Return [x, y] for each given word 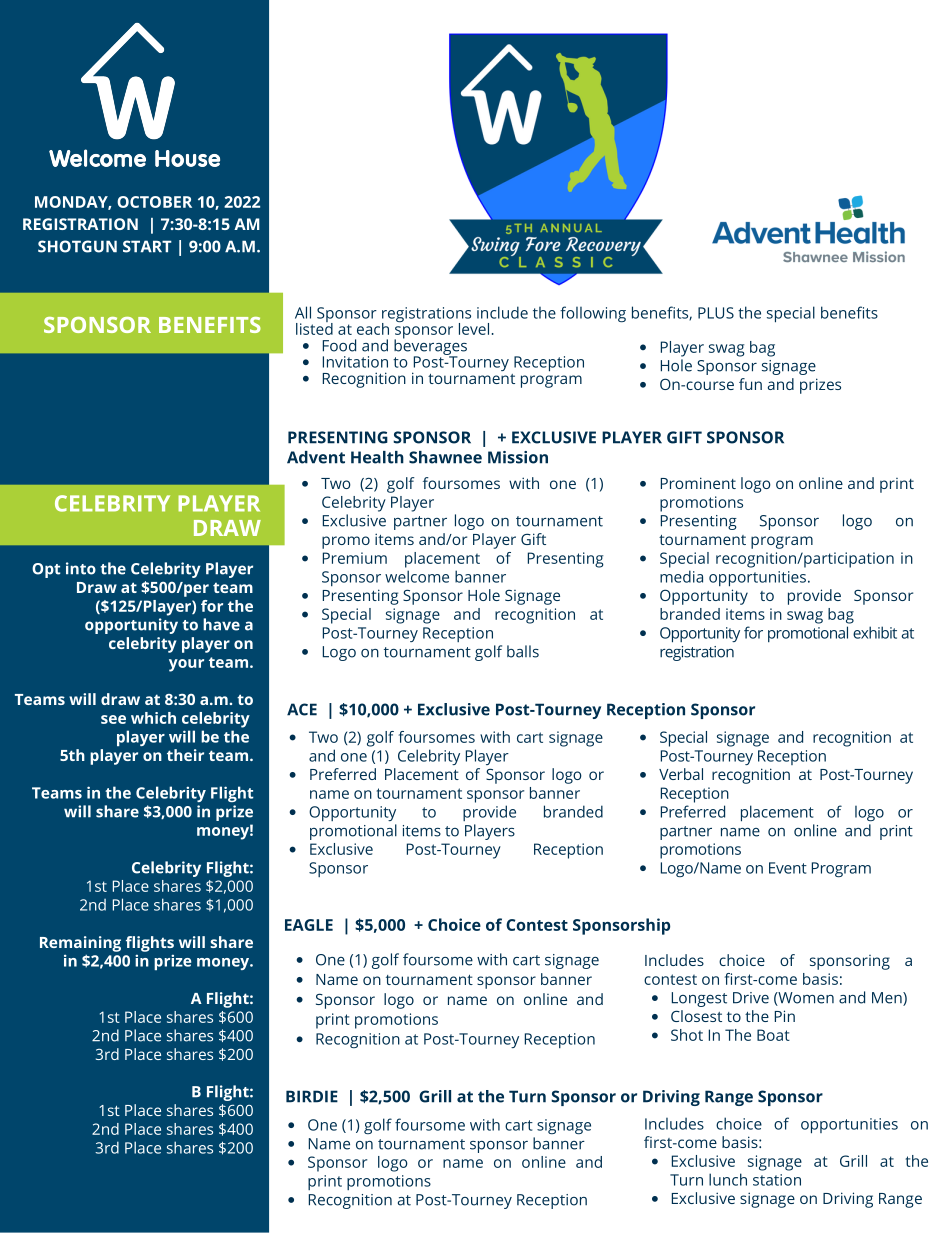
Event [788, 868]
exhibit [875, 632]
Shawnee [445, 457]
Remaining [80, 944]
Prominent [698, 483]
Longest [699, 999]
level [474, 329]
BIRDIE [312, 1096]
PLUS [716, 313]
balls [523, 651]
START [147, 246]
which [153, 718]
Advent [316, 457]
